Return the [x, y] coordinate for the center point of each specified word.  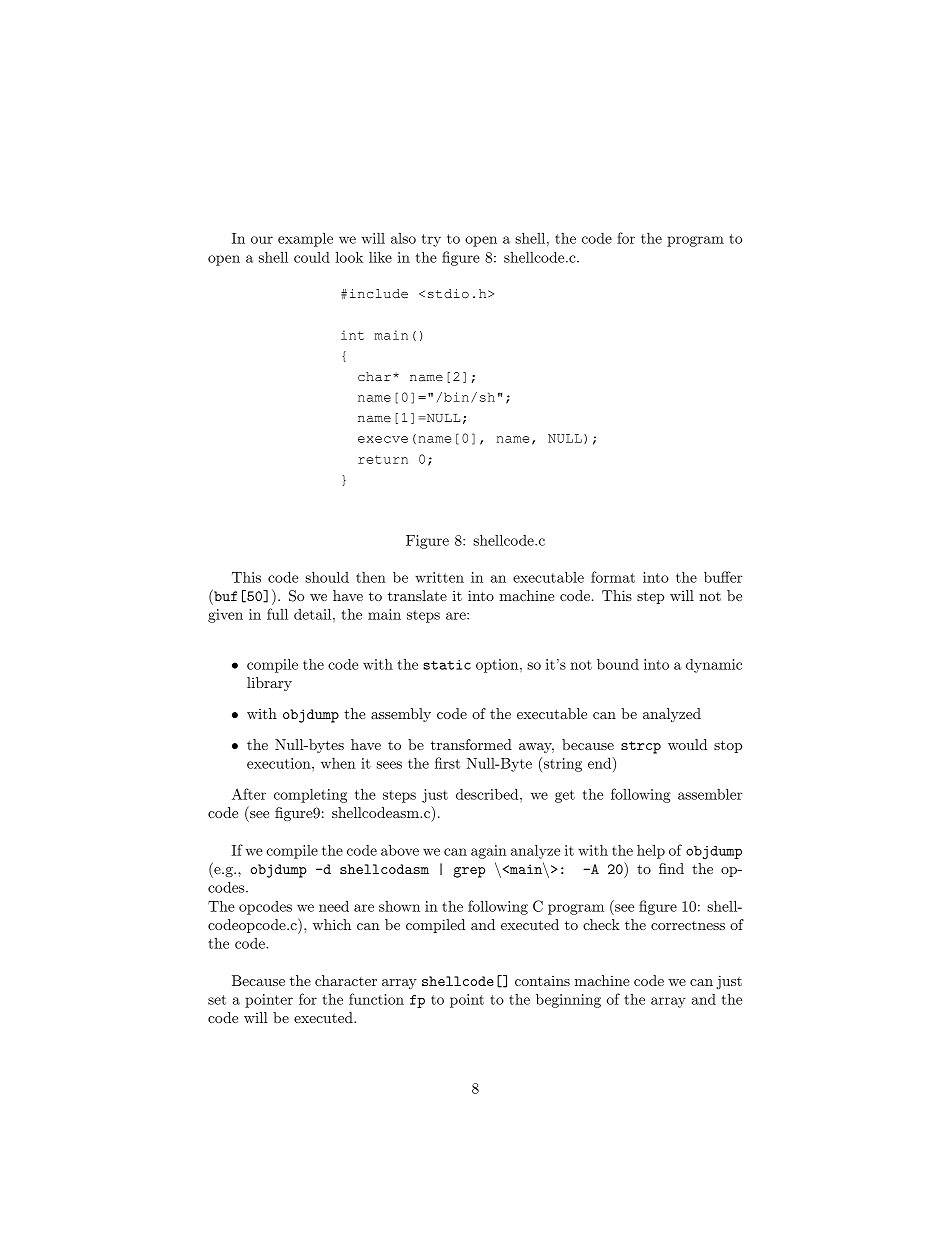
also [403, 238]
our [262, 240]
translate [417, 595]
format [613, 577]
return [383, 459]
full [277, 614]
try [431, 240]
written [439, 577]
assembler [710, 794]
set [217, 1000]
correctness [688, 925]
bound [618, 664]
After [249, 794]
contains [542, 980]
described [488, 794]
